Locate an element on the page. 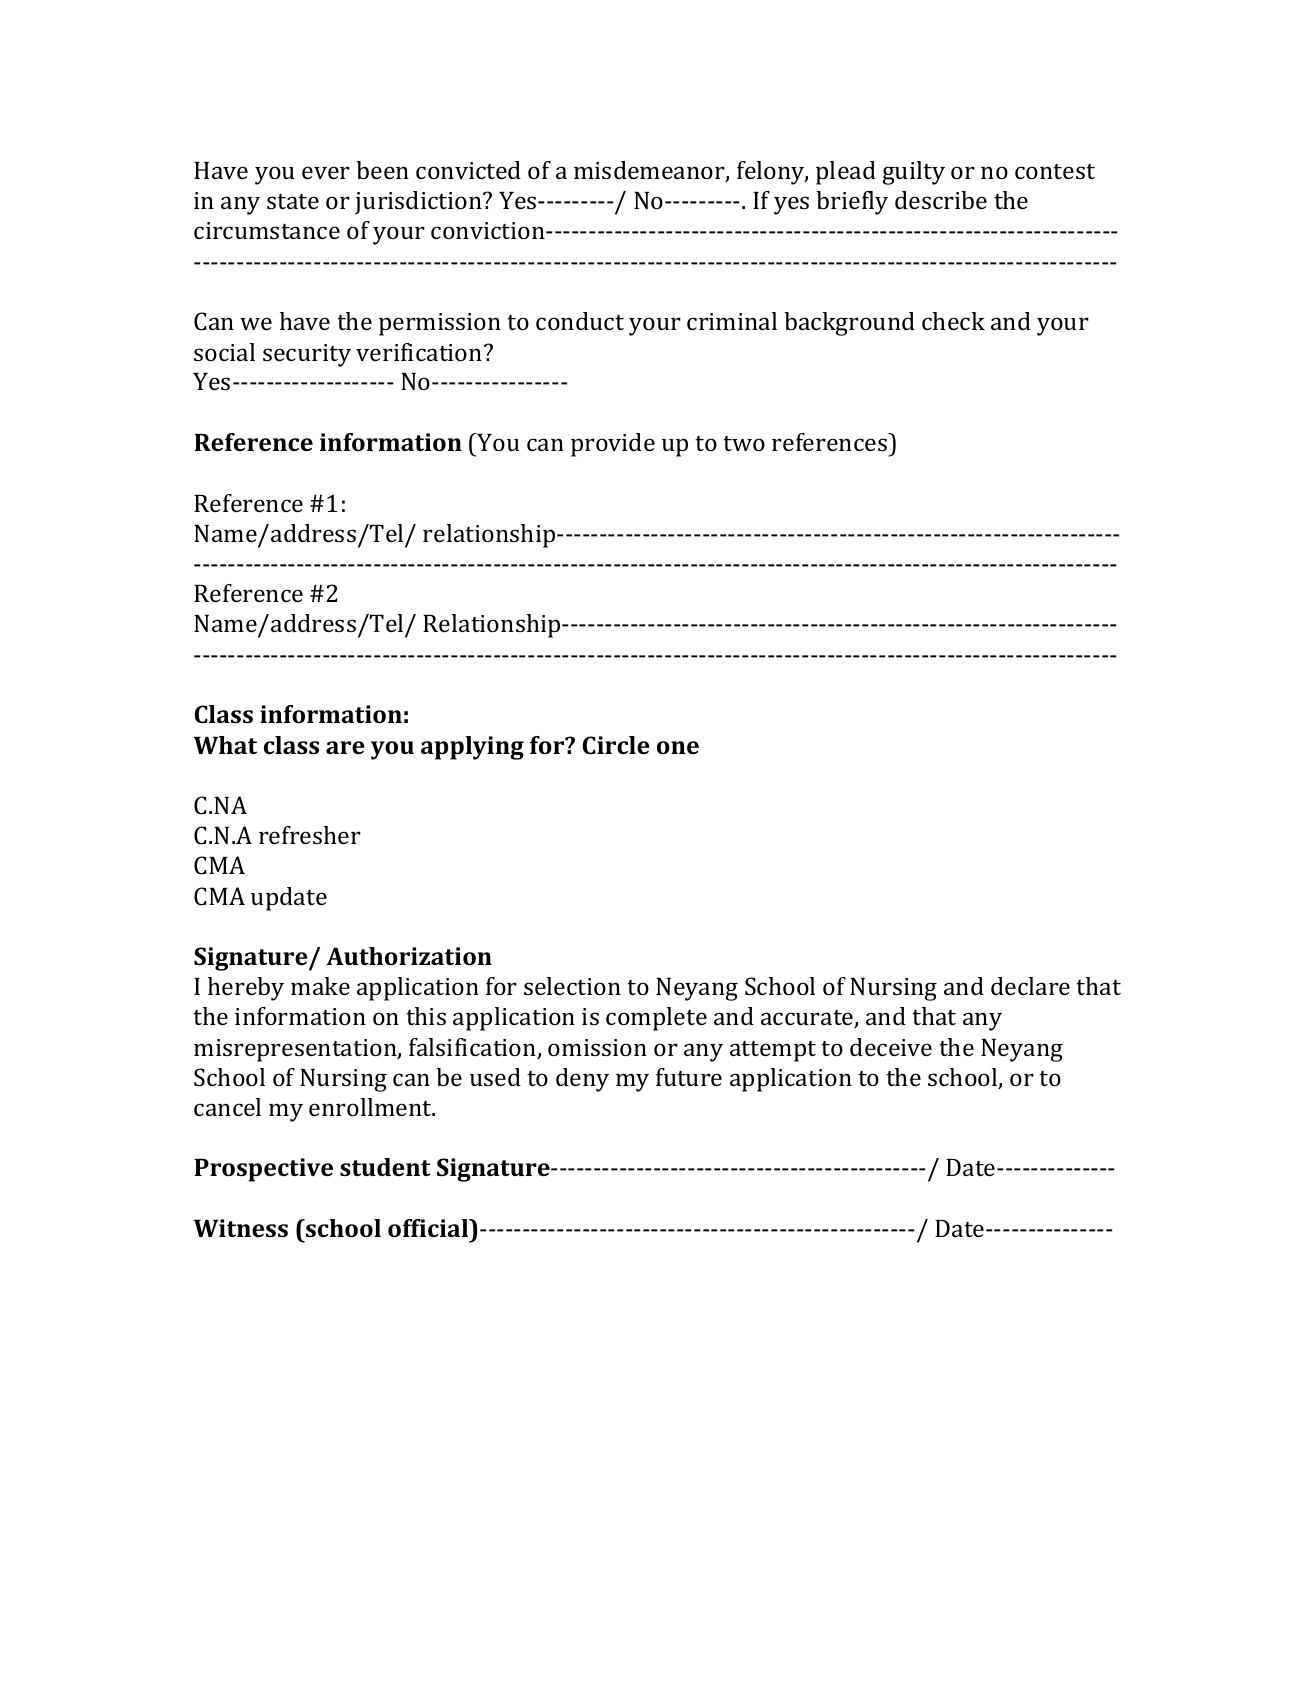 The width and height of the image is (1315, 1702). describe is located at coordinates (941, 200).
